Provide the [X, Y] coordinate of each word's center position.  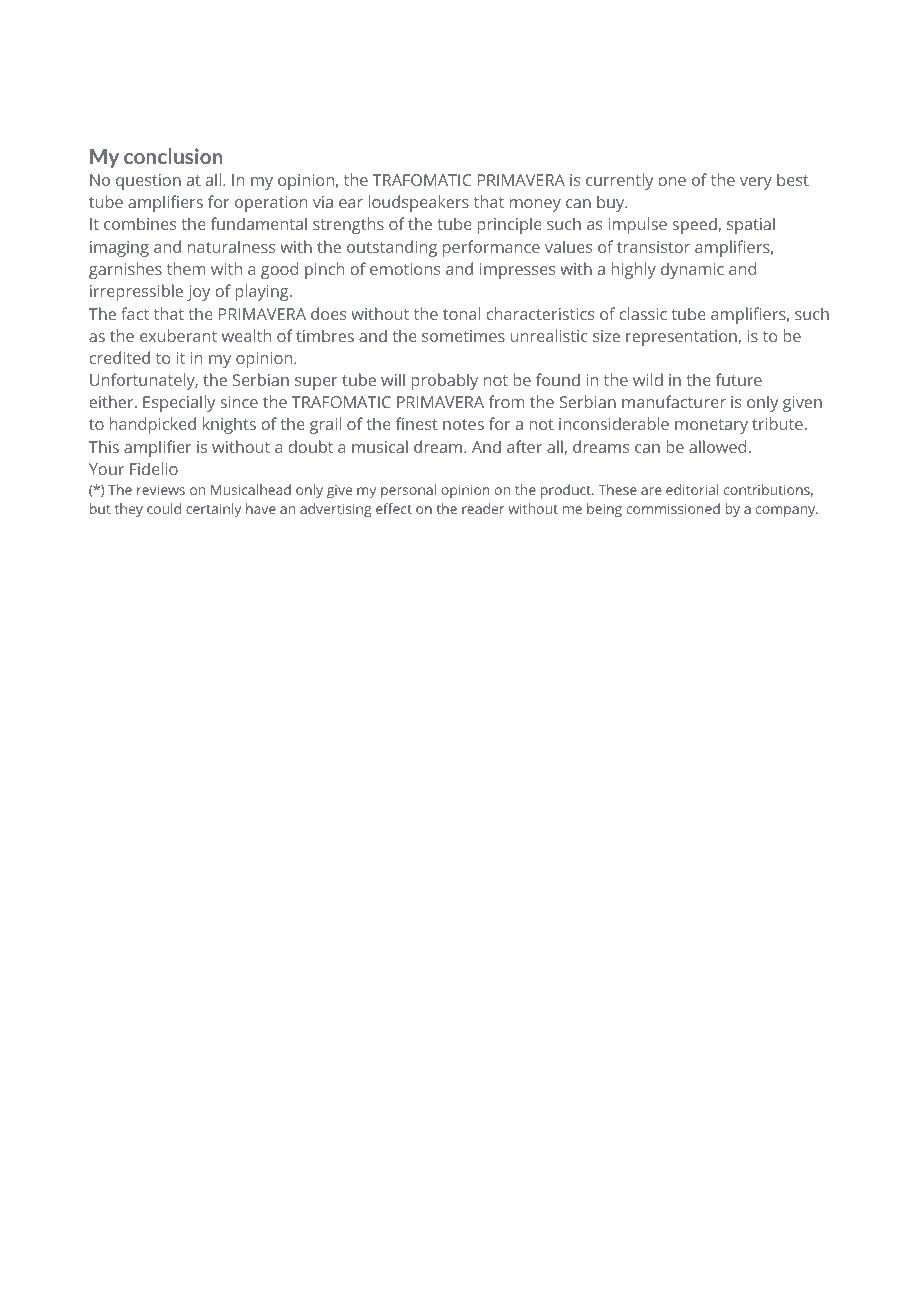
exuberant [178, 335]
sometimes [463, 336]
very [756, 183]
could [164, 508]
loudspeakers [418, 203]
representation [682, 338]
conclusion [173, 156]
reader [483, 508]
